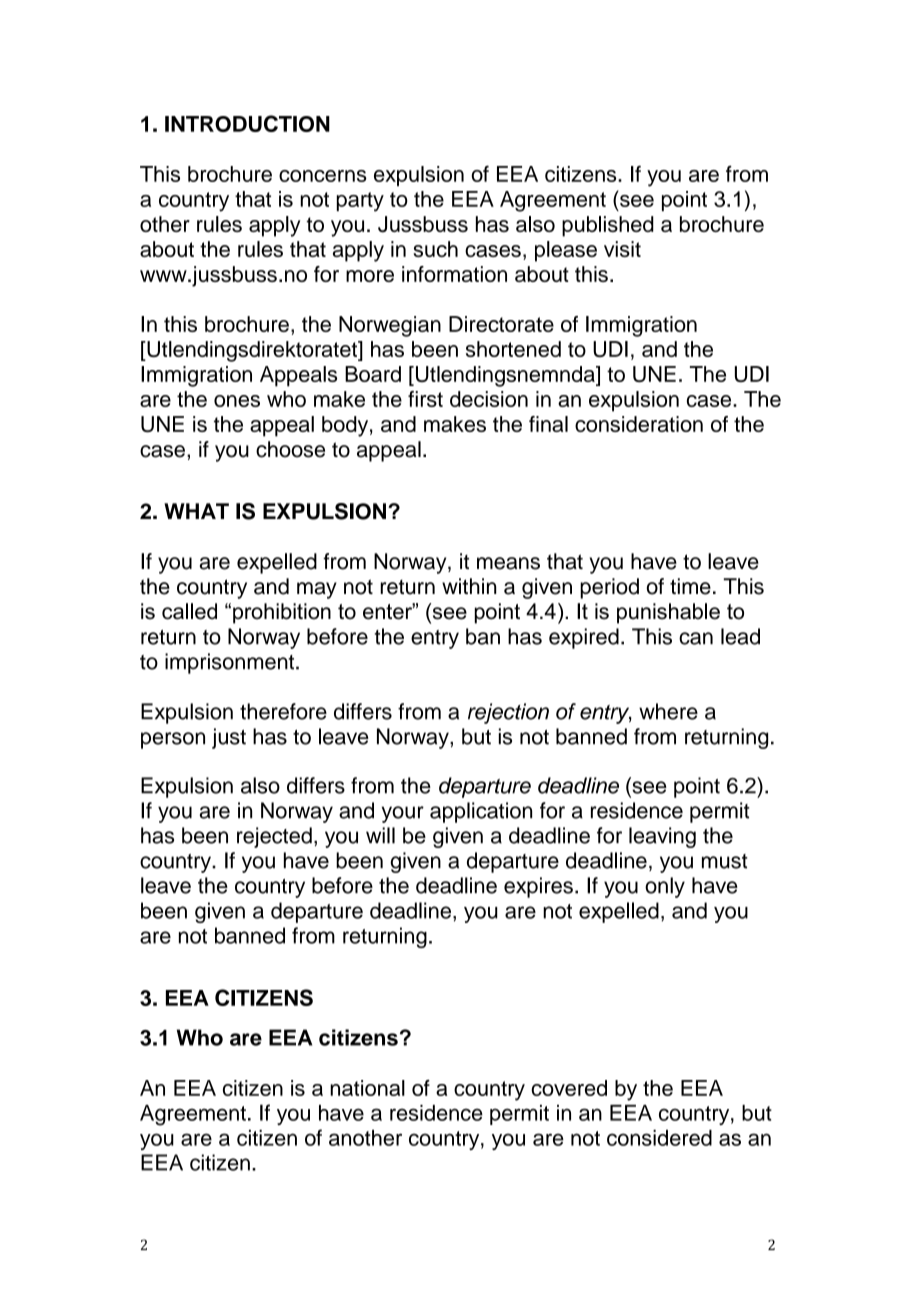 Image resolution: width=924 pixels, height=1310 pixels. What do you see at coordinates (231, 663) in the page?
I see `imprisonment` at bounding box center [231, 663].
